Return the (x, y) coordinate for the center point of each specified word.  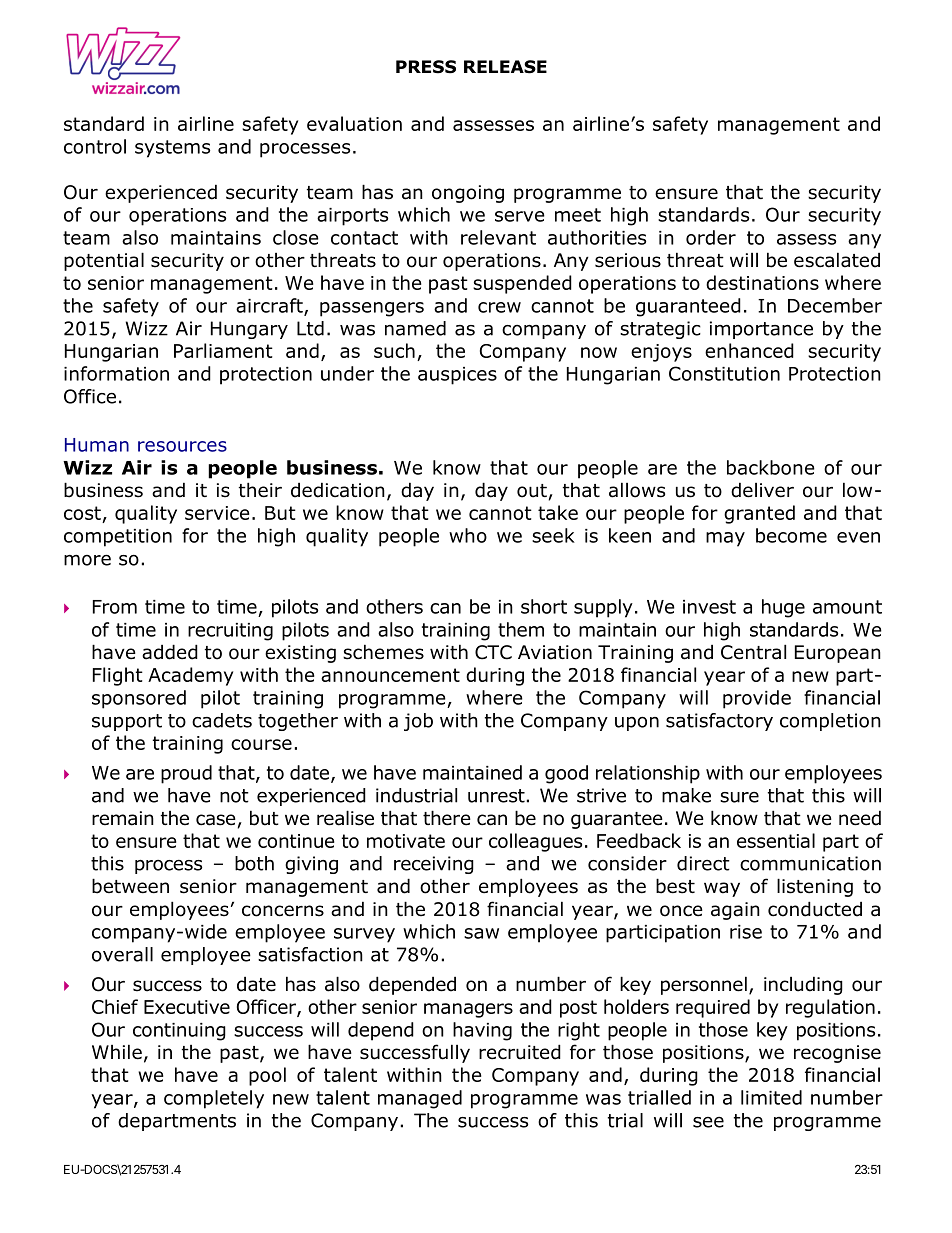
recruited (520, 1052)
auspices (457, 376)
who (468, 535)
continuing (179, 1032)
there (447, 818)
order (711, 237)
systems (172, 149)
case (216, 820)
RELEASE (505, 67)
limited (771, 1097)
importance (761, 330)
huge (783, 608)
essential (776, 840)
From (115, 607)
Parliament (223, 350)
